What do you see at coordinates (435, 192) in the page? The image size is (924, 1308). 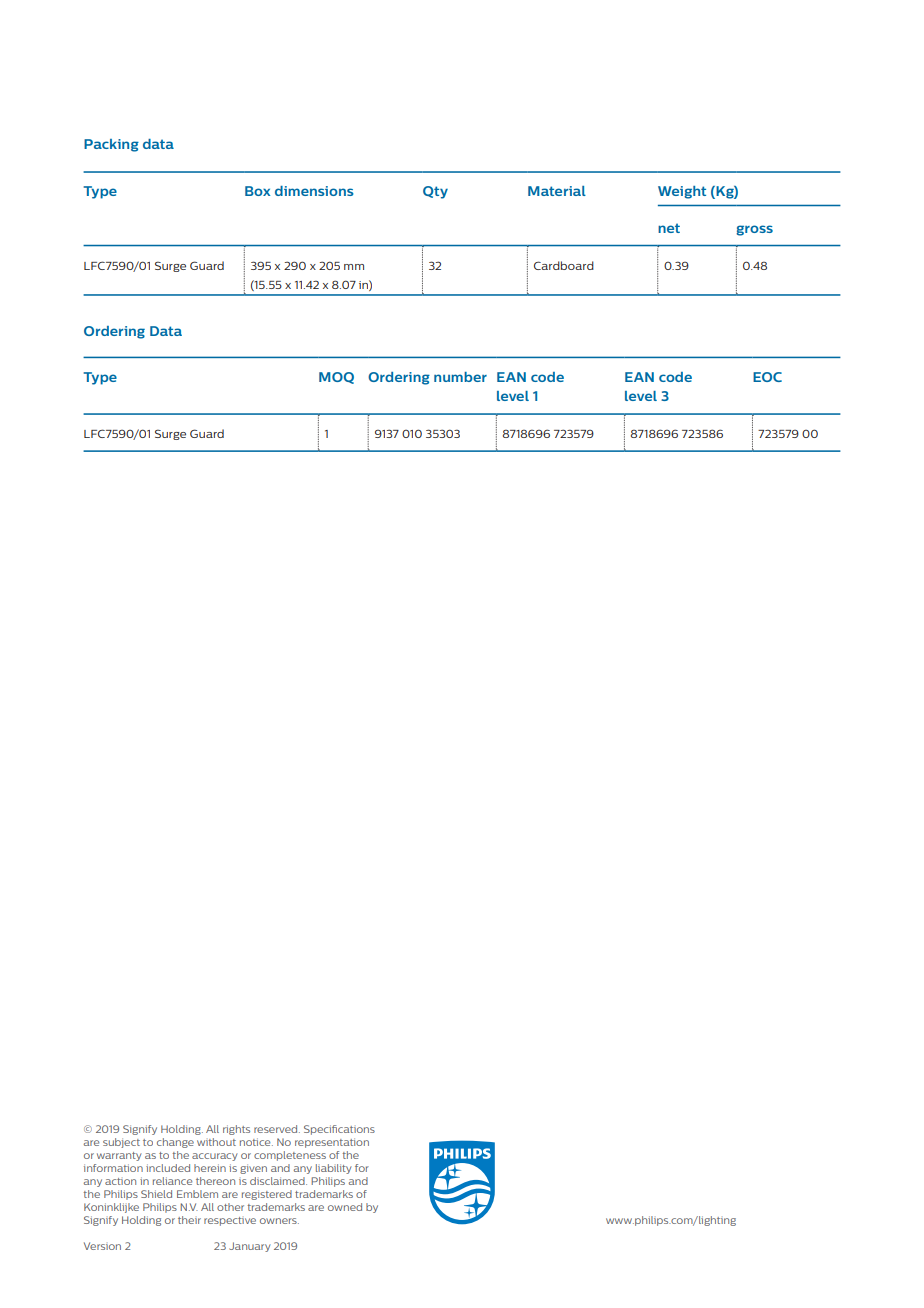 I see `Qty` at bounding box center [435, 192].
